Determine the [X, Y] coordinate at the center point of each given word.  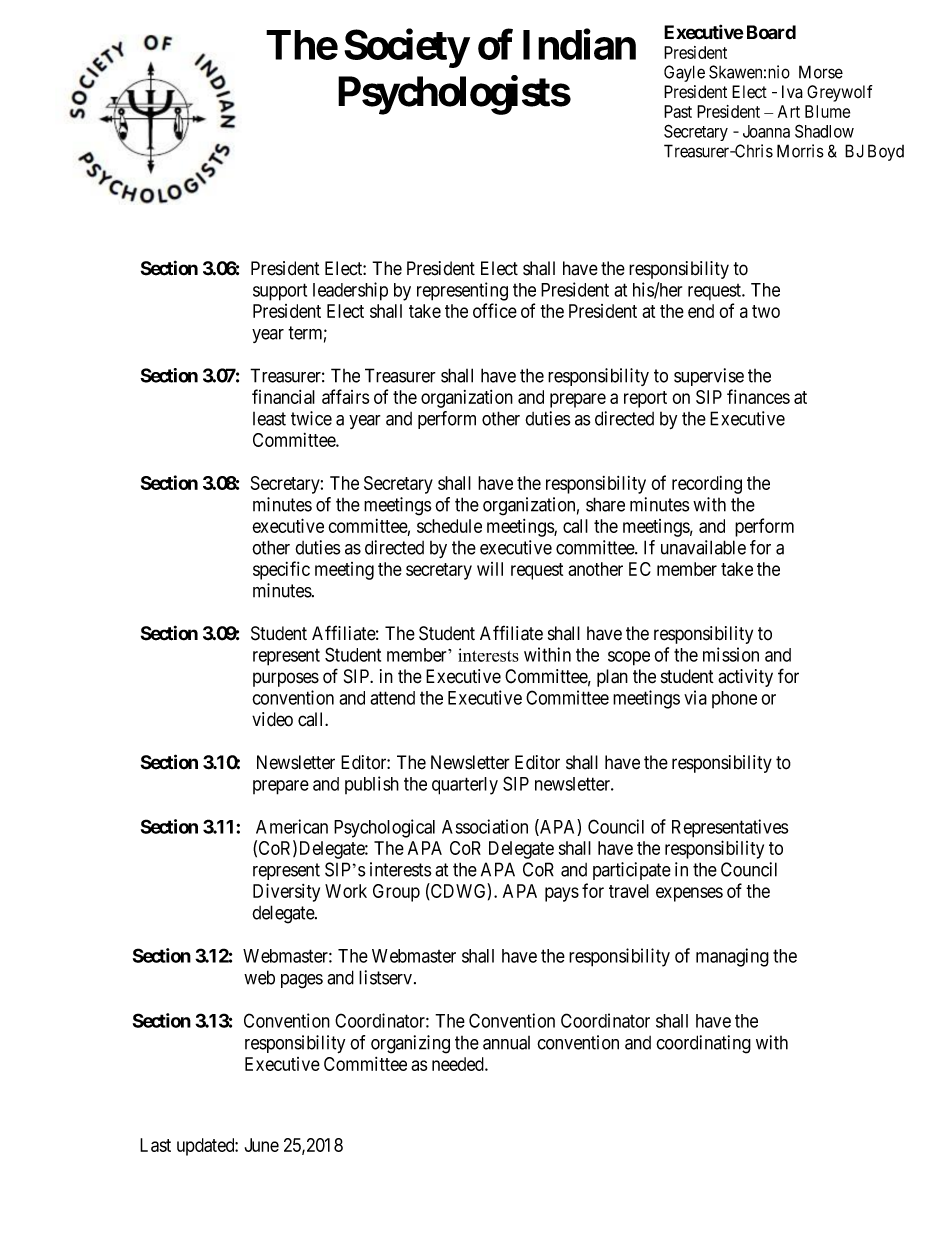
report [645, 399]
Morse [821, 72]
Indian [579, 44]
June [262, 1145]
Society [406, 48]
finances [758, 396]
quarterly [465, 786]
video [272, 719]
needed [459, 1064]
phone [734, 699]
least [269, 419]
